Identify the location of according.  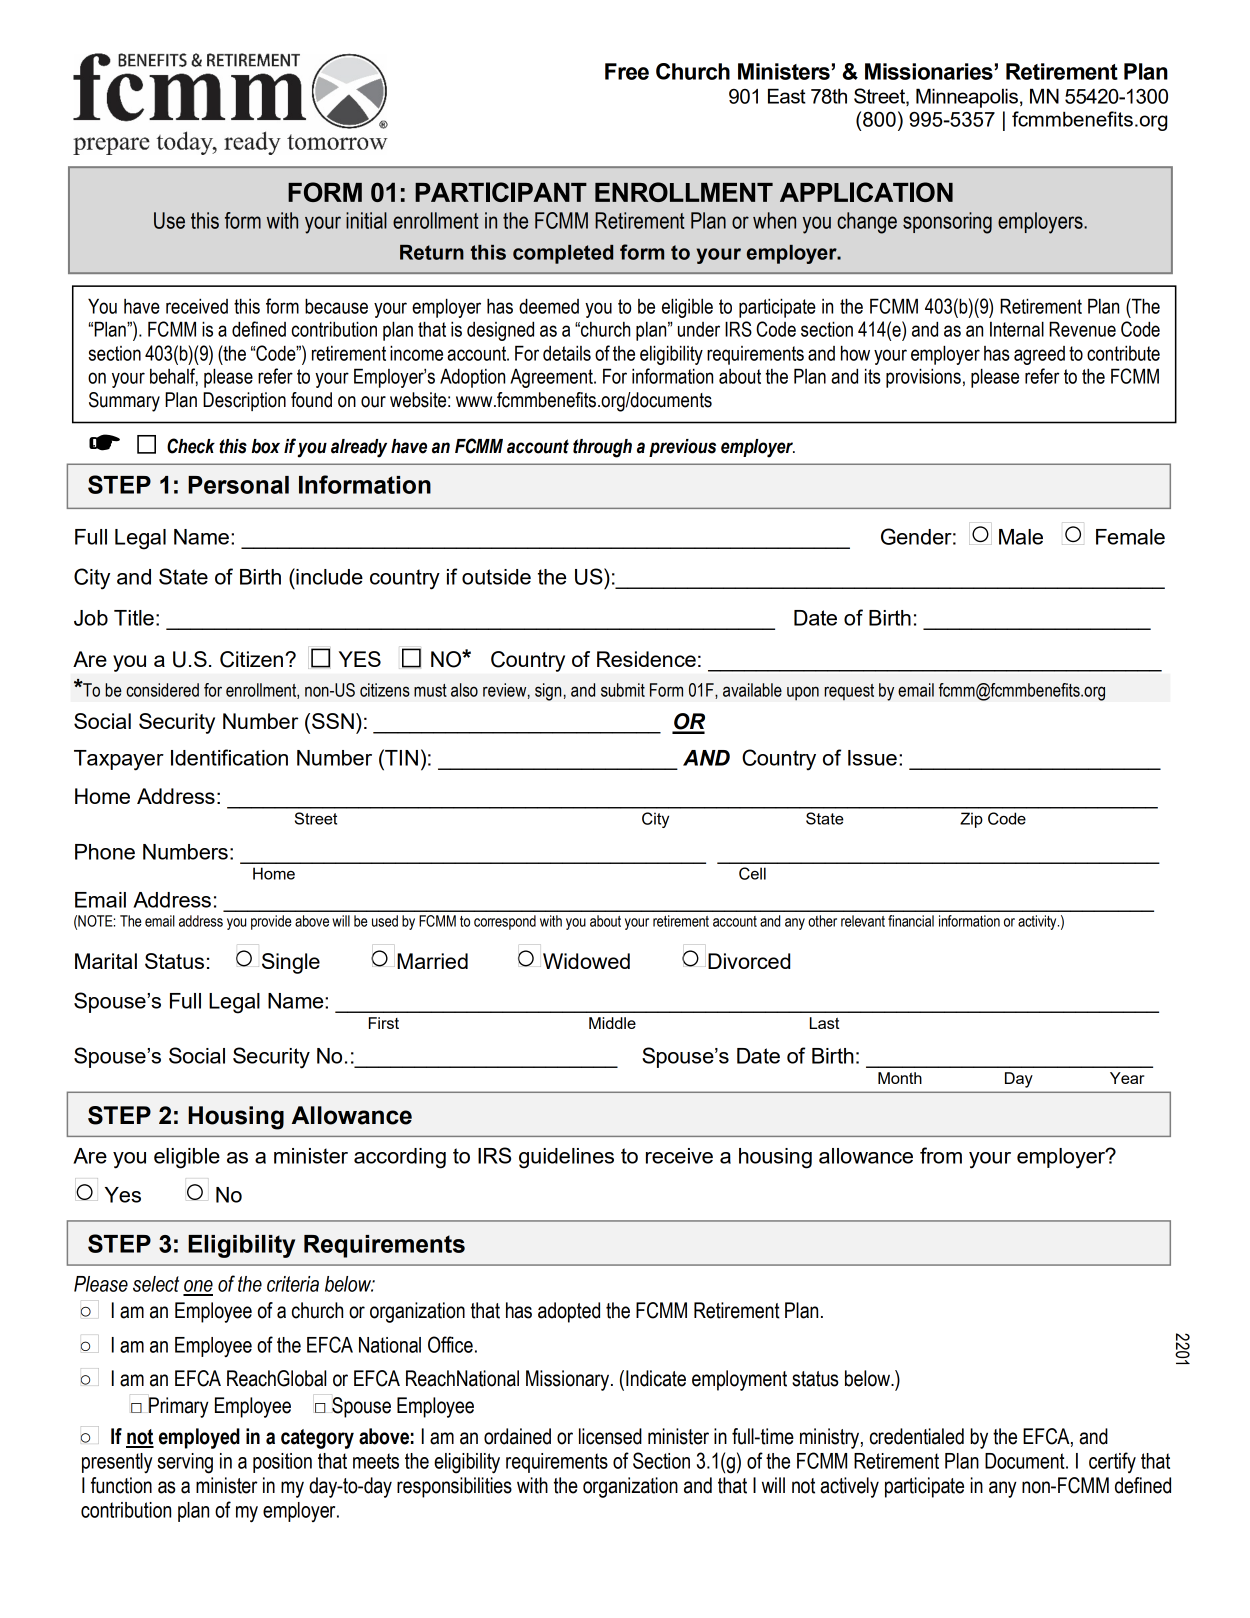
(400, 1158).
